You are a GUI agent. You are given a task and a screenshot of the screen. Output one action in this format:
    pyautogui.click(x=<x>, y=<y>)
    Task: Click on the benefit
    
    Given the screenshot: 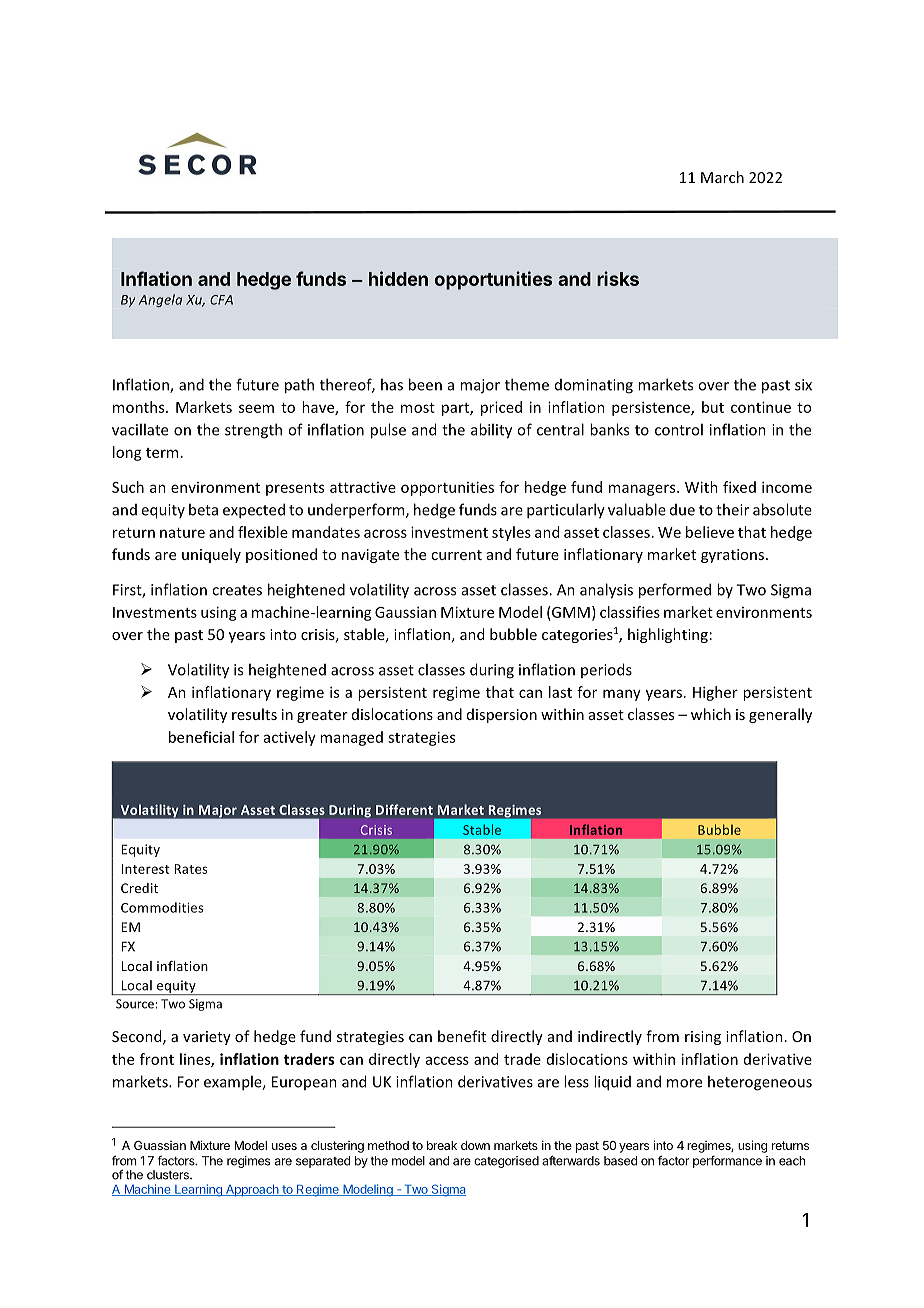 What is the action you would take?
    pyautogui.click(x=462, y=1036)
